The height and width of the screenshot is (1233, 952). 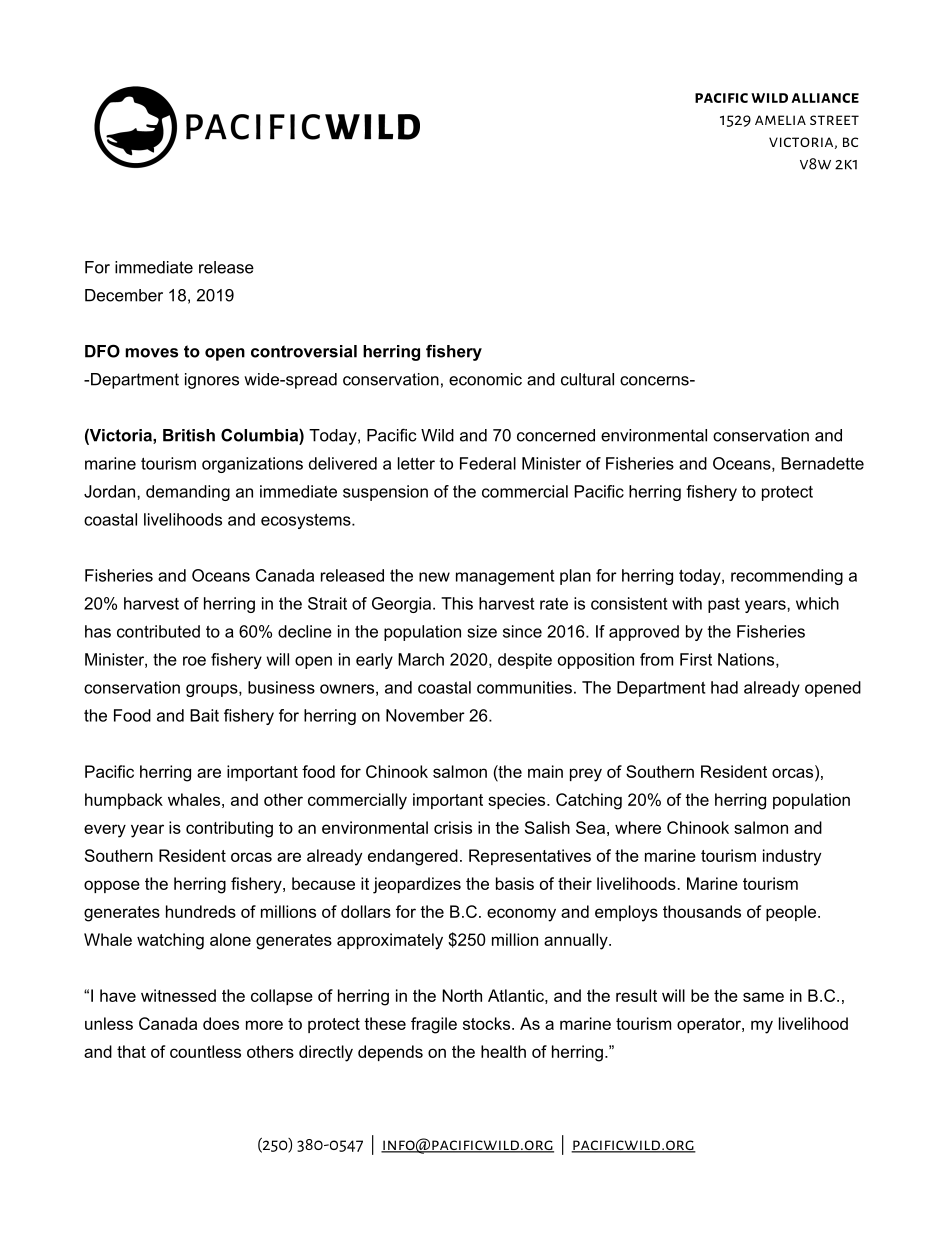 I want to click on December, so click(x=124, y=295).
